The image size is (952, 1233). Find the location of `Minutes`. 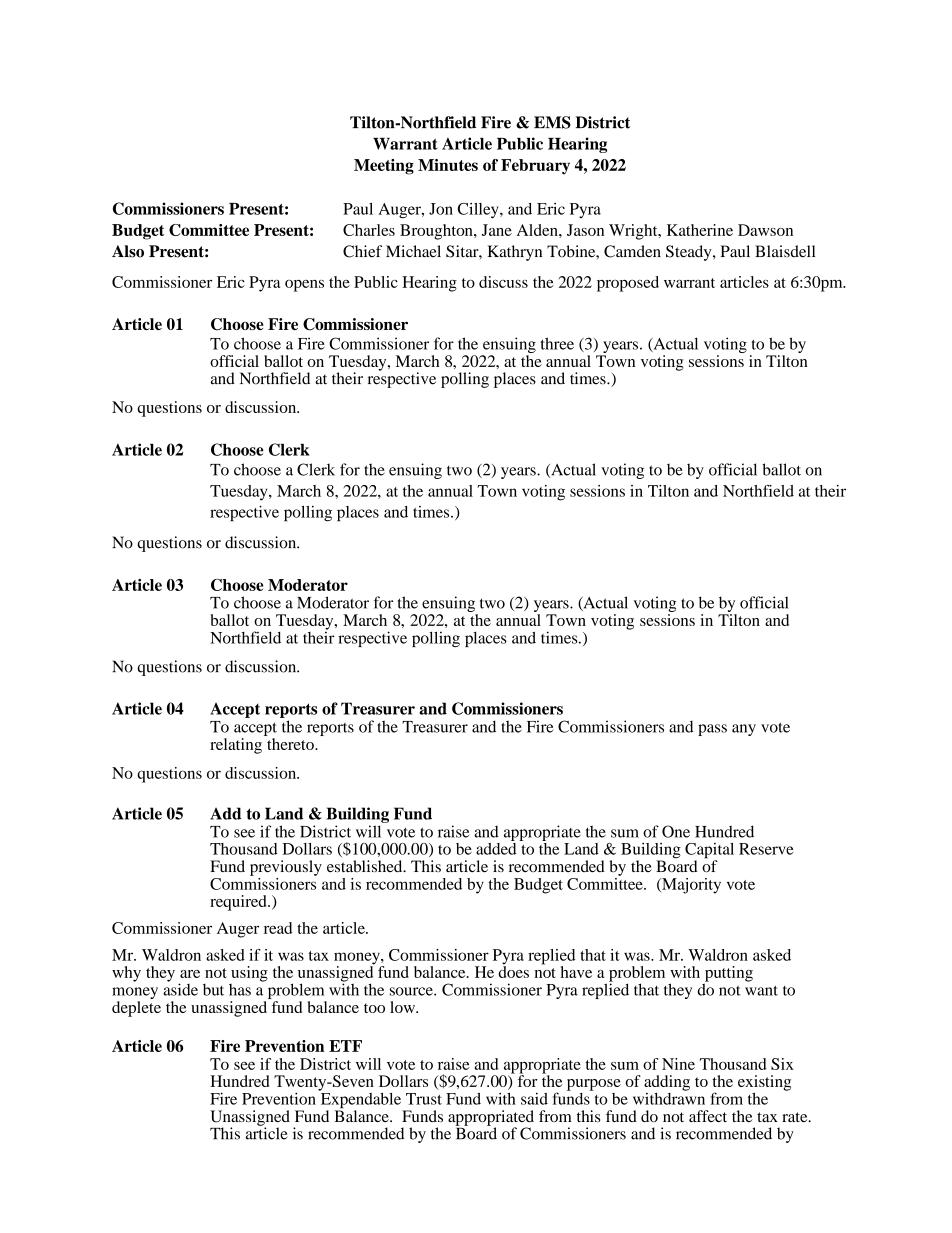

Minutes is located at coordinates (448, 165).
